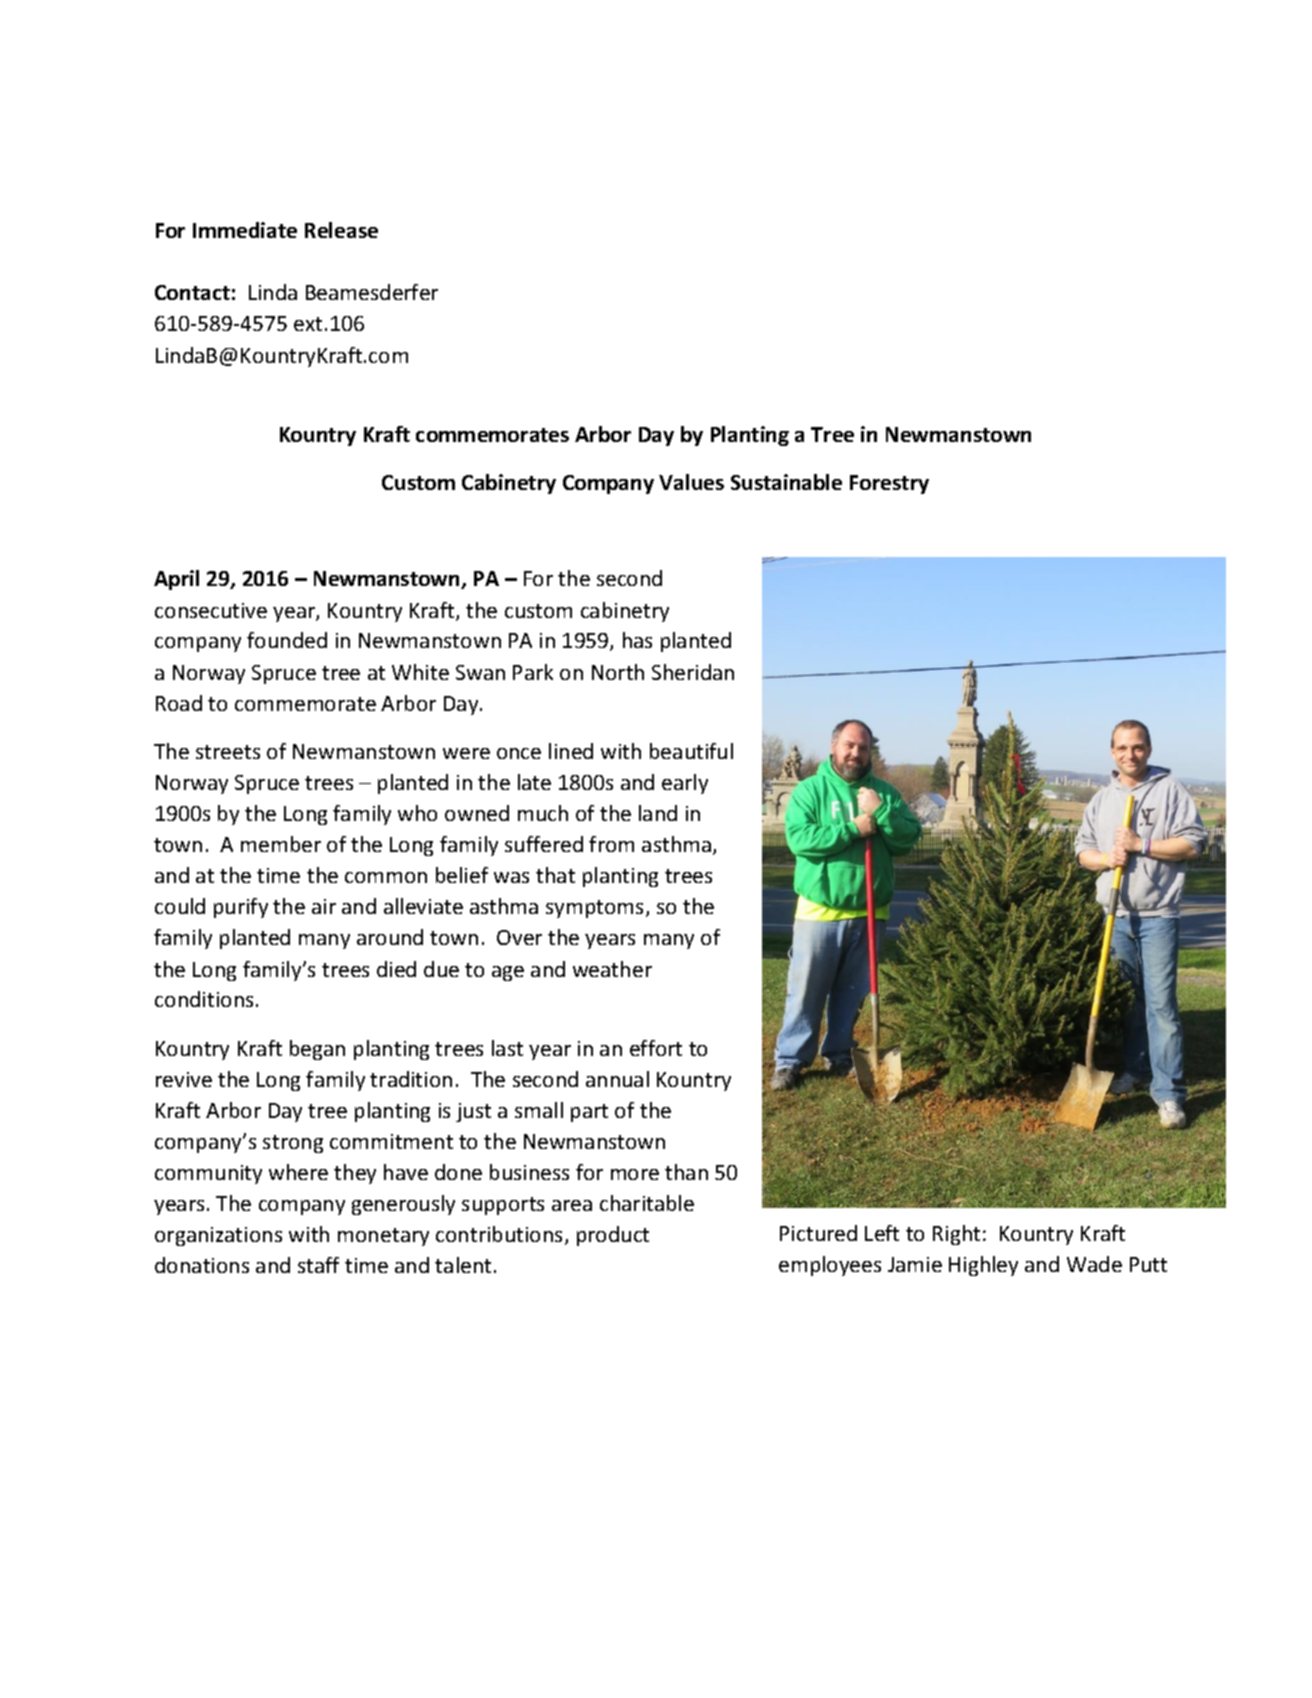 This page has height=1698, width=1312. I want to click on beautiful, so click(691, 751).
